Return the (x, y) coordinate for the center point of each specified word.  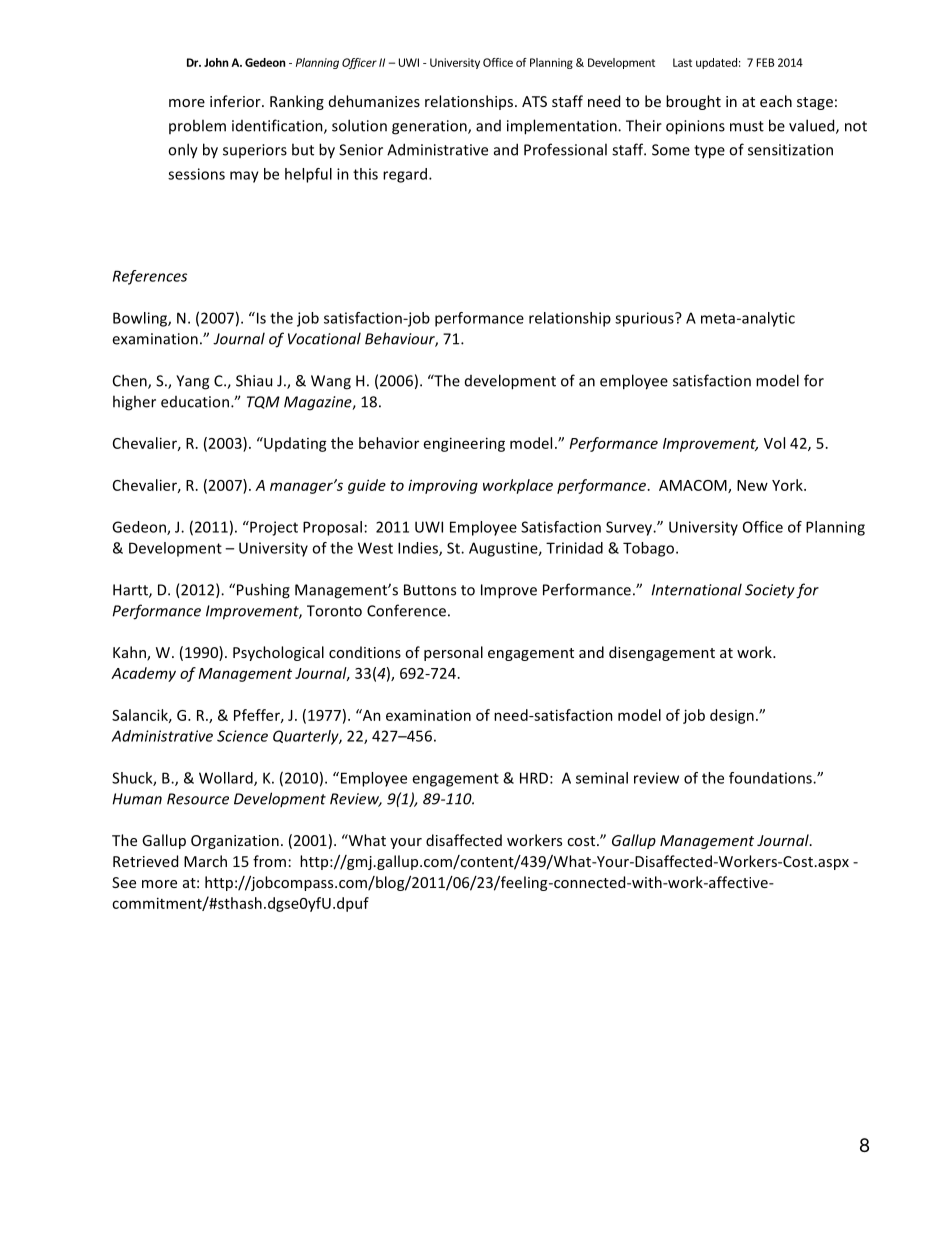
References (150, 277)
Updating (294, 444)
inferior (236, 101)
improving (443, 486)
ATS (534, 101)
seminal (602, 778)
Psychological (278, 653)
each (776, 101)
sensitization (790, 150)
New (752, 485)
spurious (645, 319)
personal (453, 653)
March (205, 861)
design (732, 716)
